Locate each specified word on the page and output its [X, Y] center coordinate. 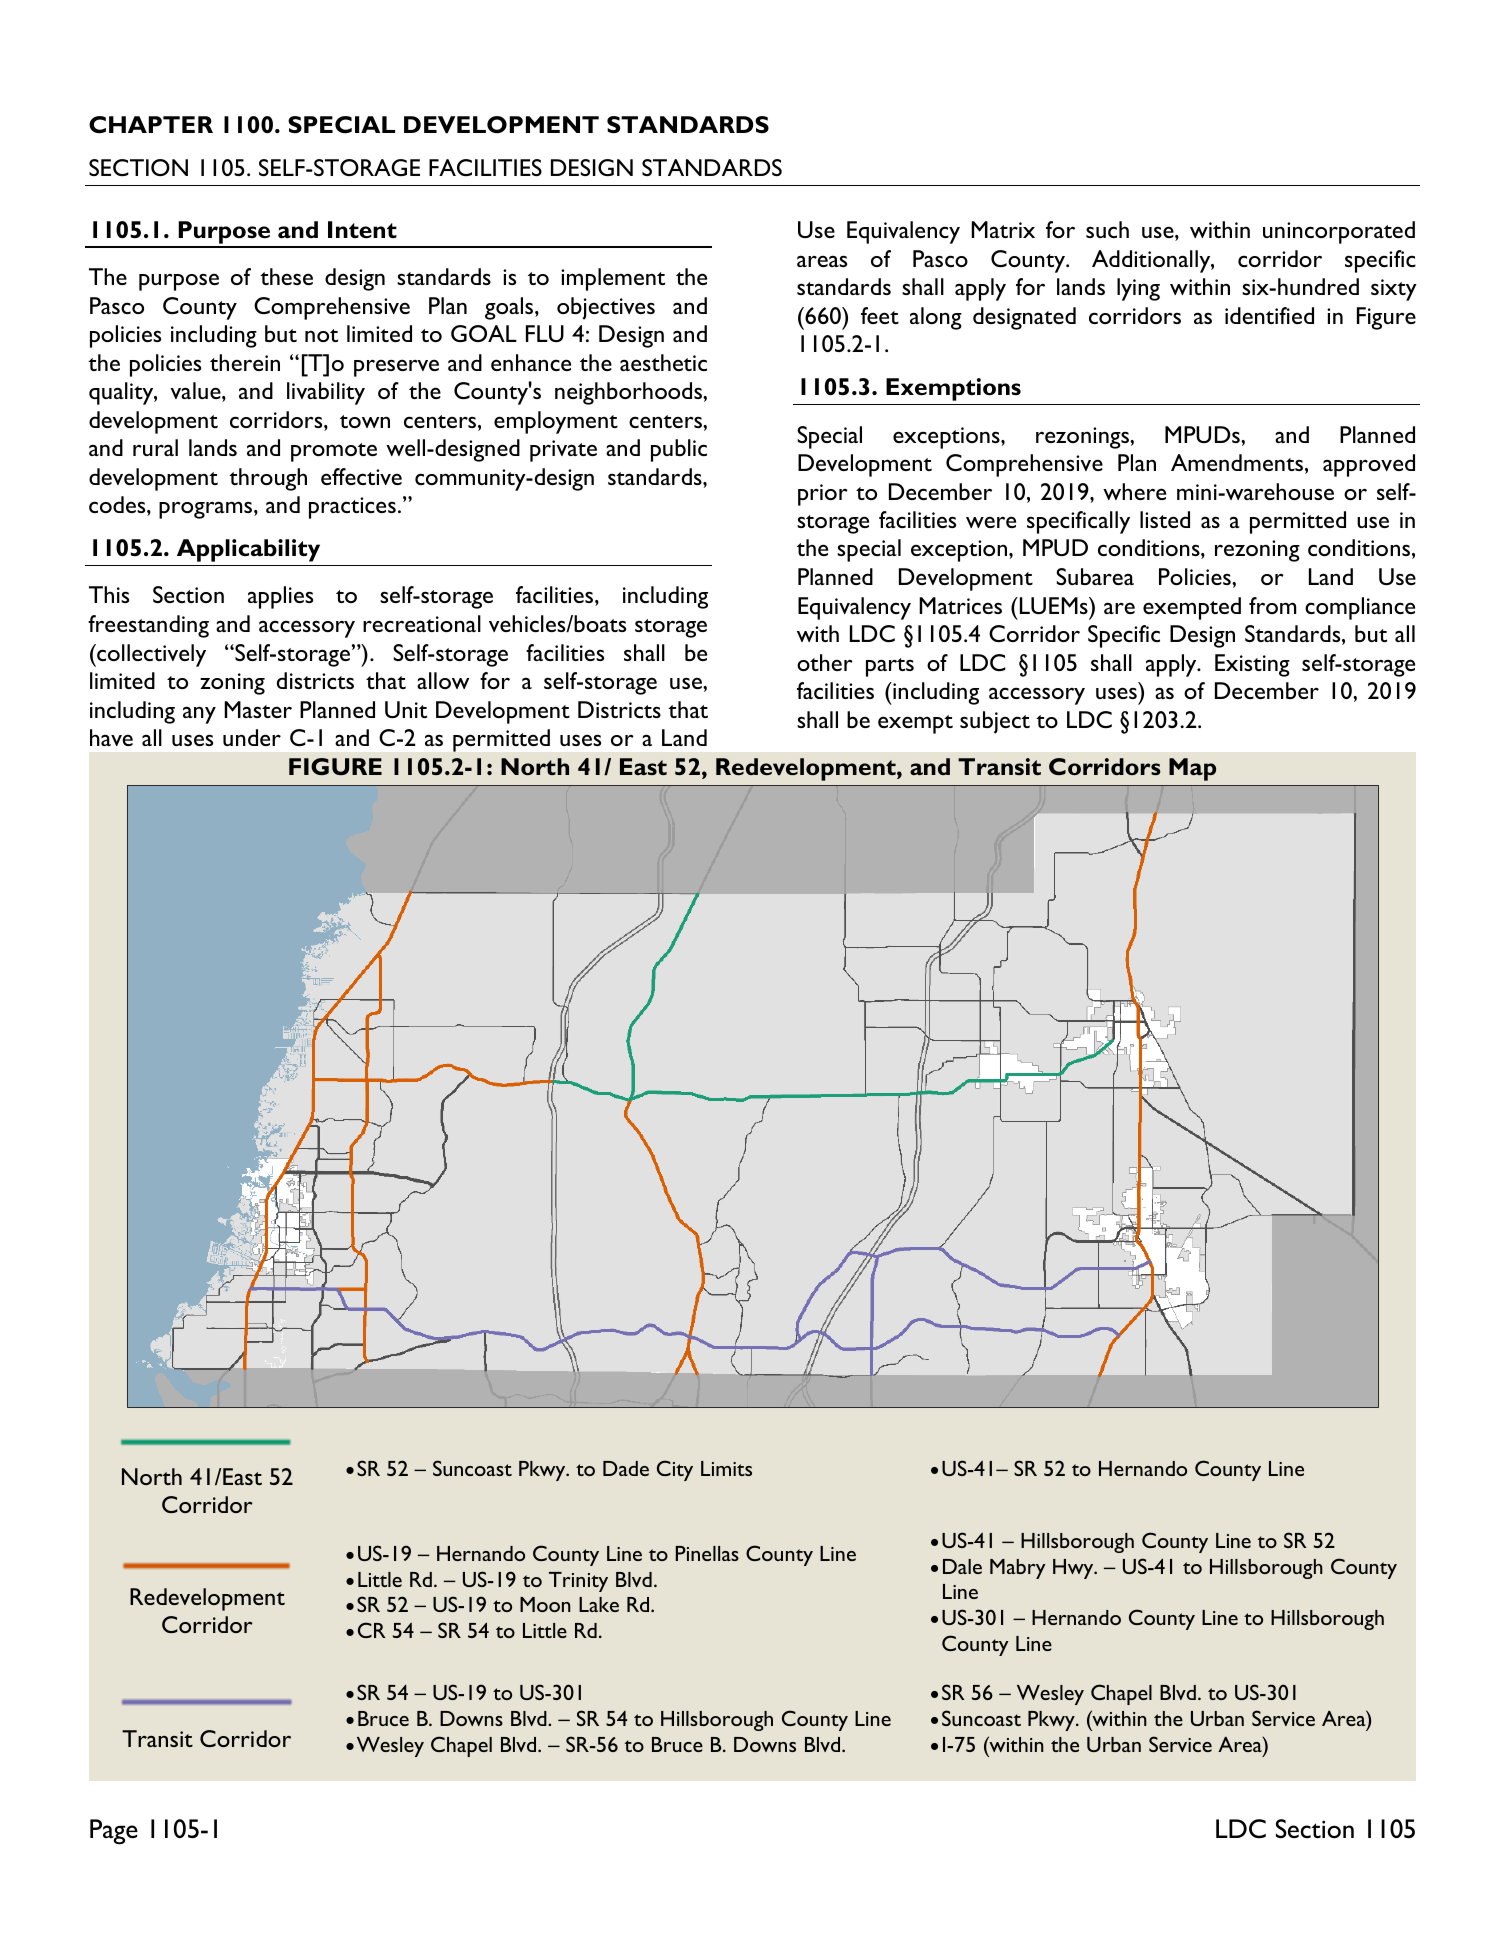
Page [114, 1832]
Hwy [1074, 1569]
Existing [1252, 665]
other [825, 662]
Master [258, 709]
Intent [362, 230]
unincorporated [1339, 232]
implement [613, 279]
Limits [726, 1468]
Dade [626, 1468]
